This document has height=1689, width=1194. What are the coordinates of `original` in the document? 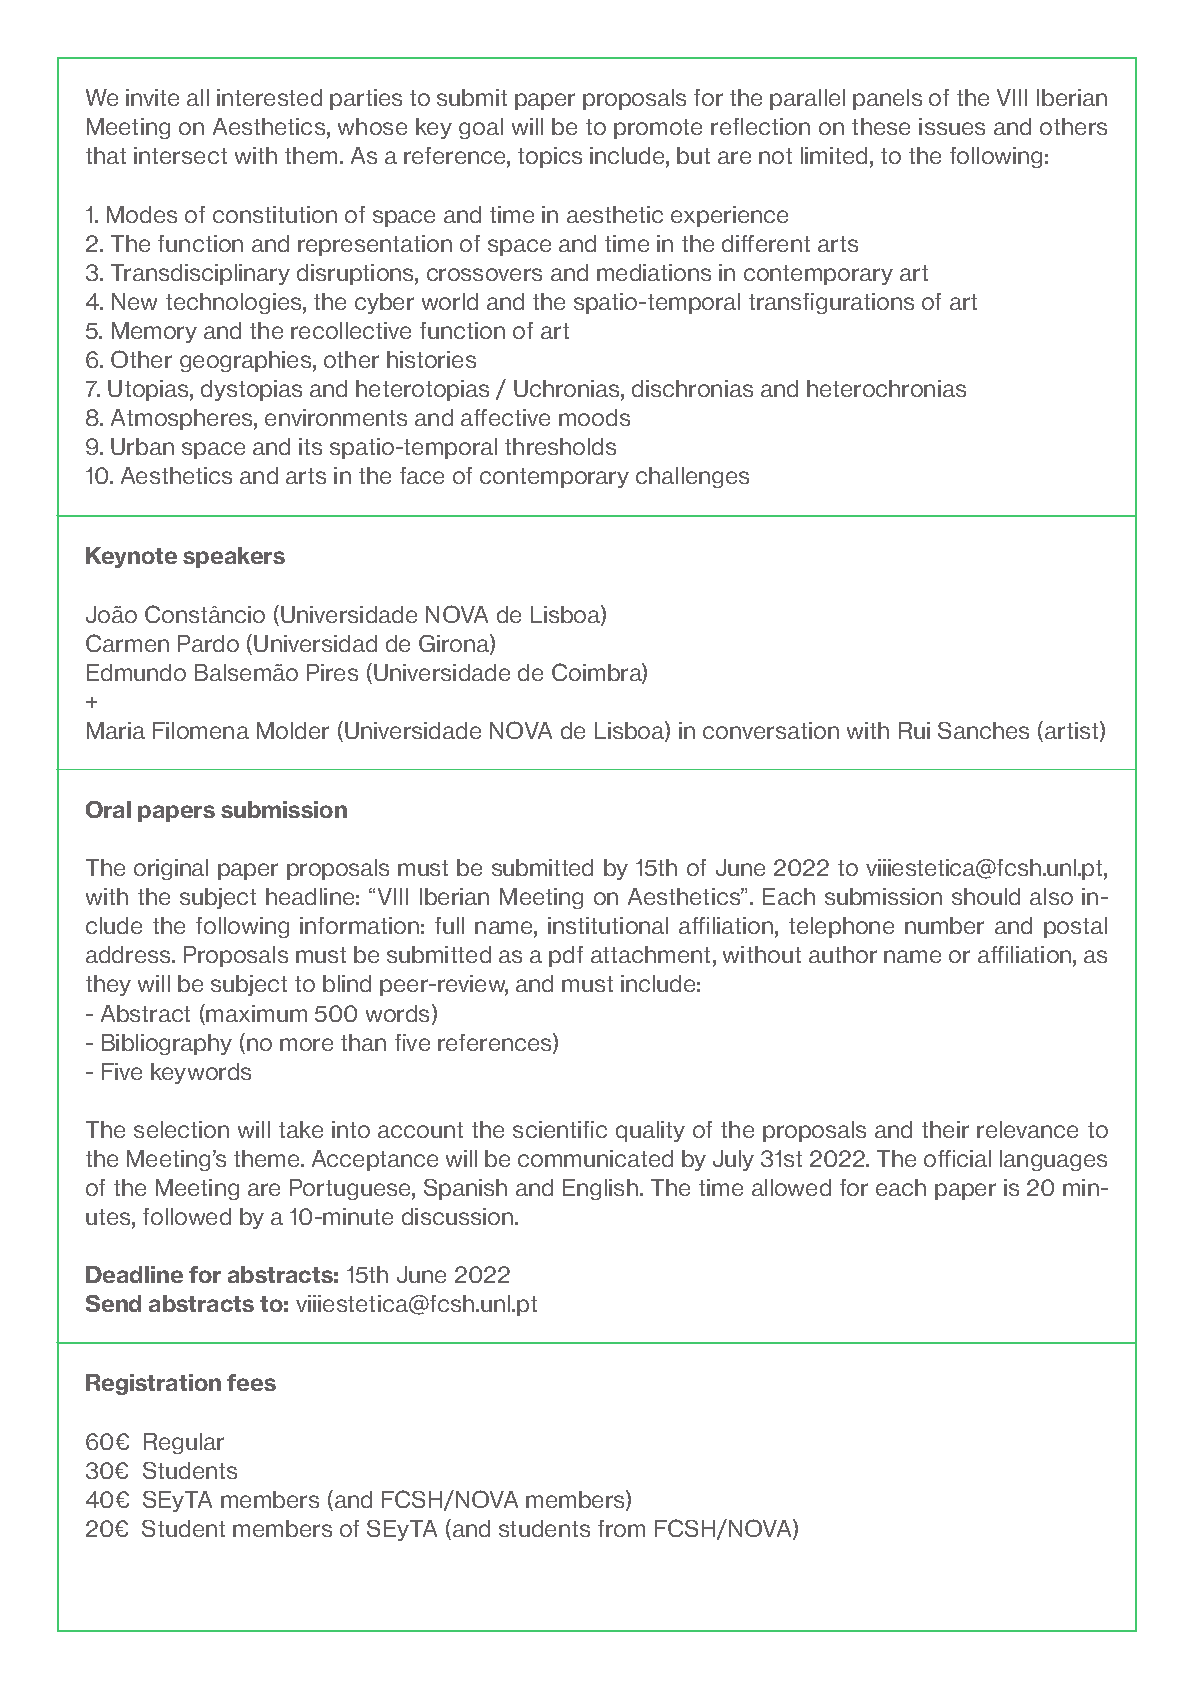 It's located at (171, 869).
